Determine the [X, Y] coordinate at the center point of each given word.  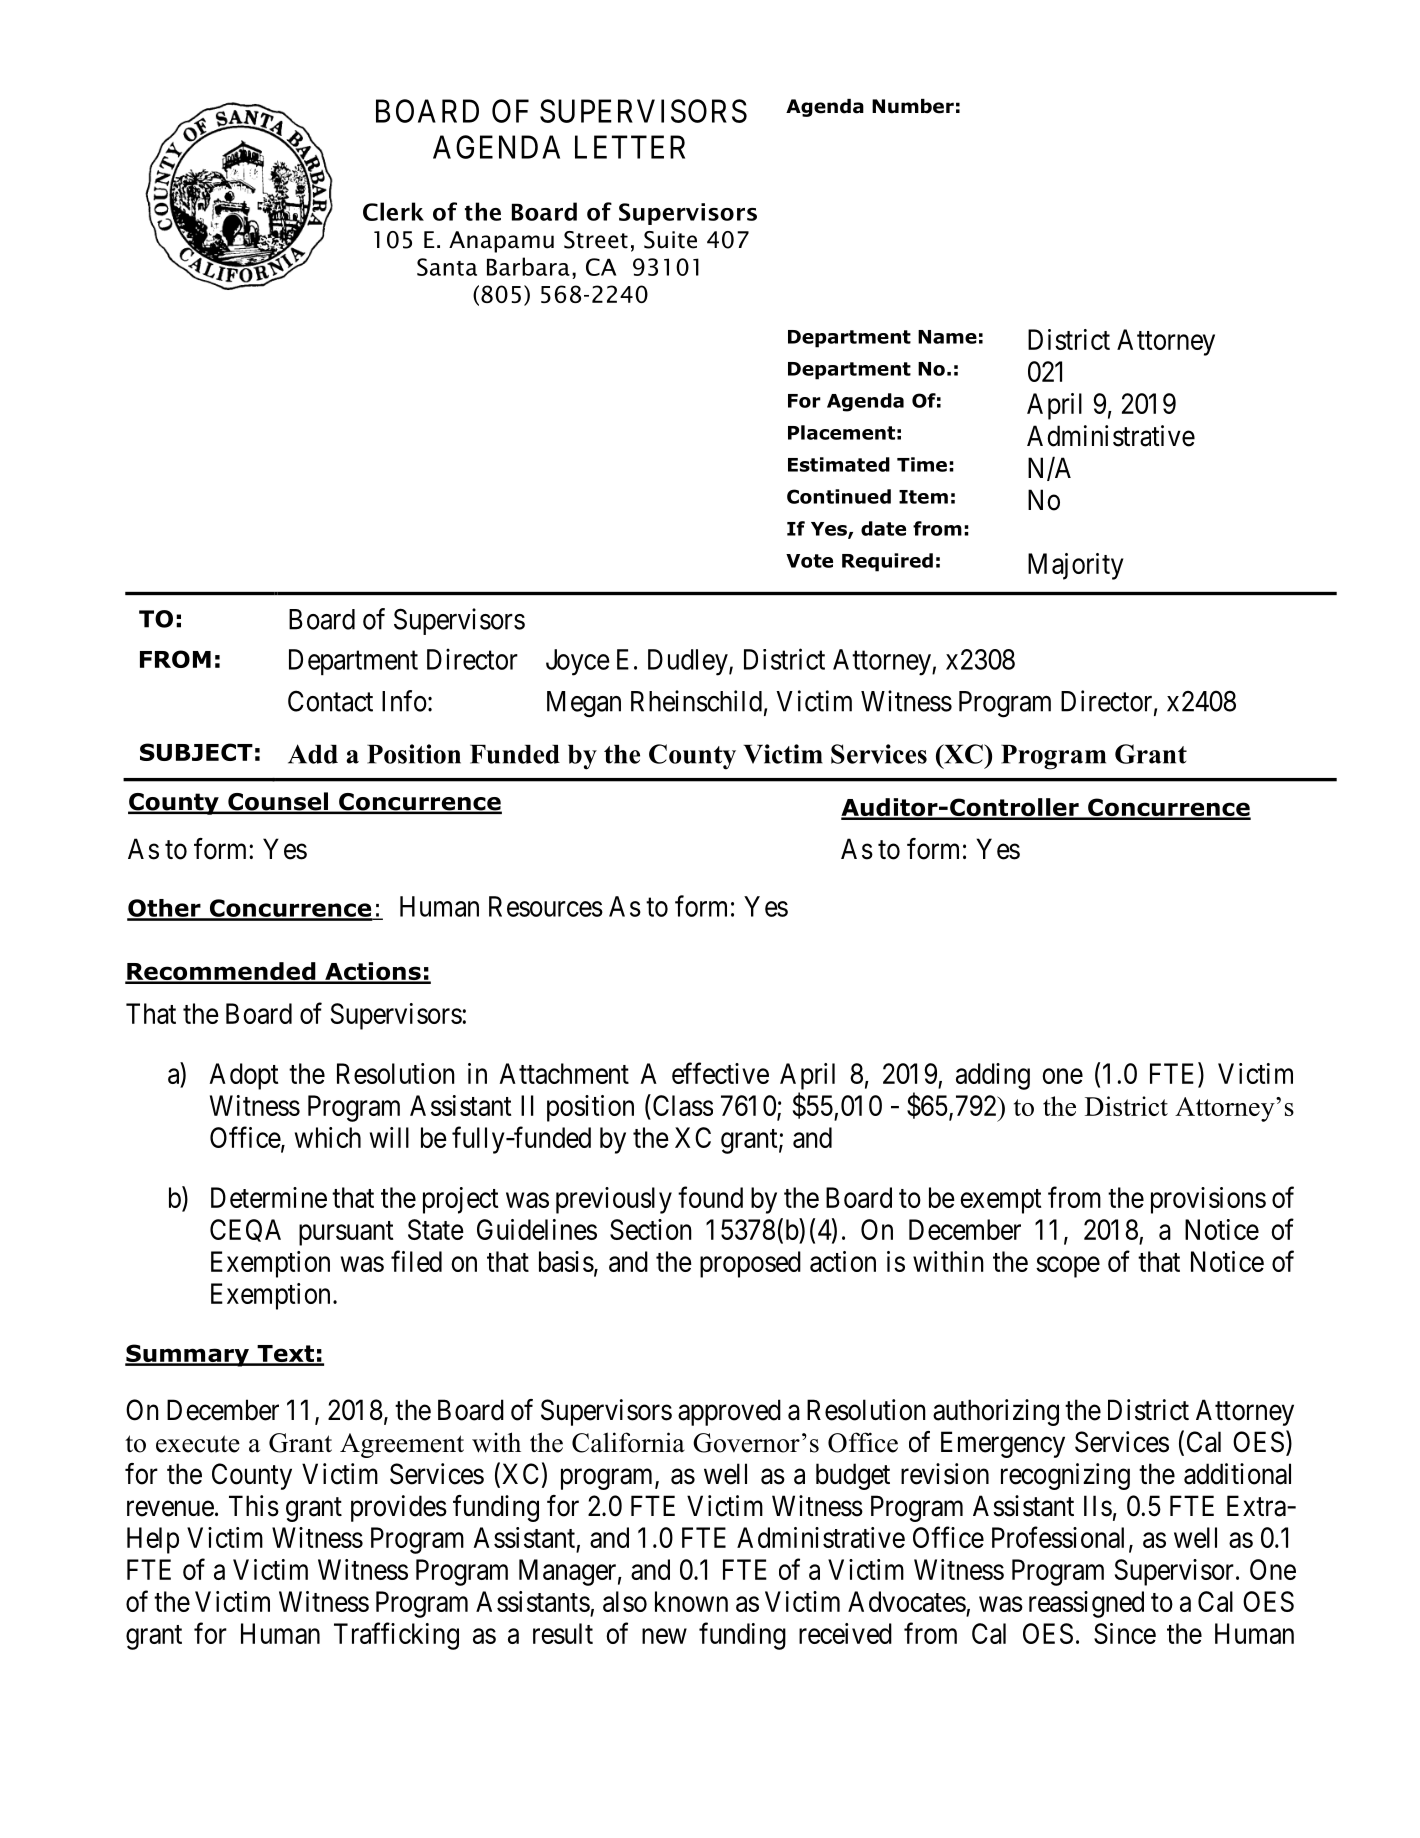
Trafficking [396, 1636]
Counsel [278, 802]
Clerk [393, 211]
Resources [546, 906]
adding [993, 1076]
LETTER [630, 147]
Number [913, 106]
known [691, 1601]
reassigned [1086, 1604]
